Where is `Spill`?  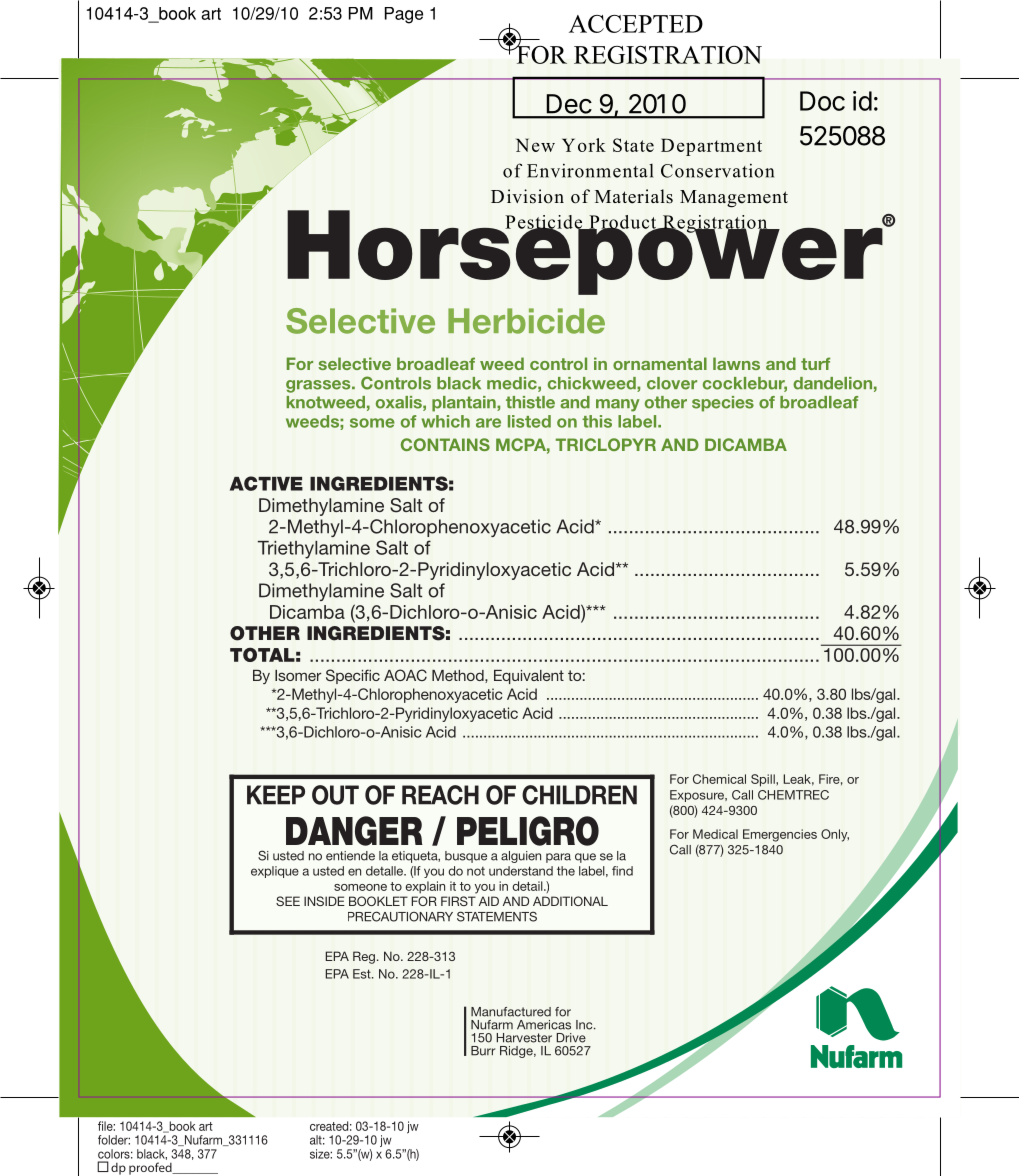 Spill is located at coordinates (764, 780).
